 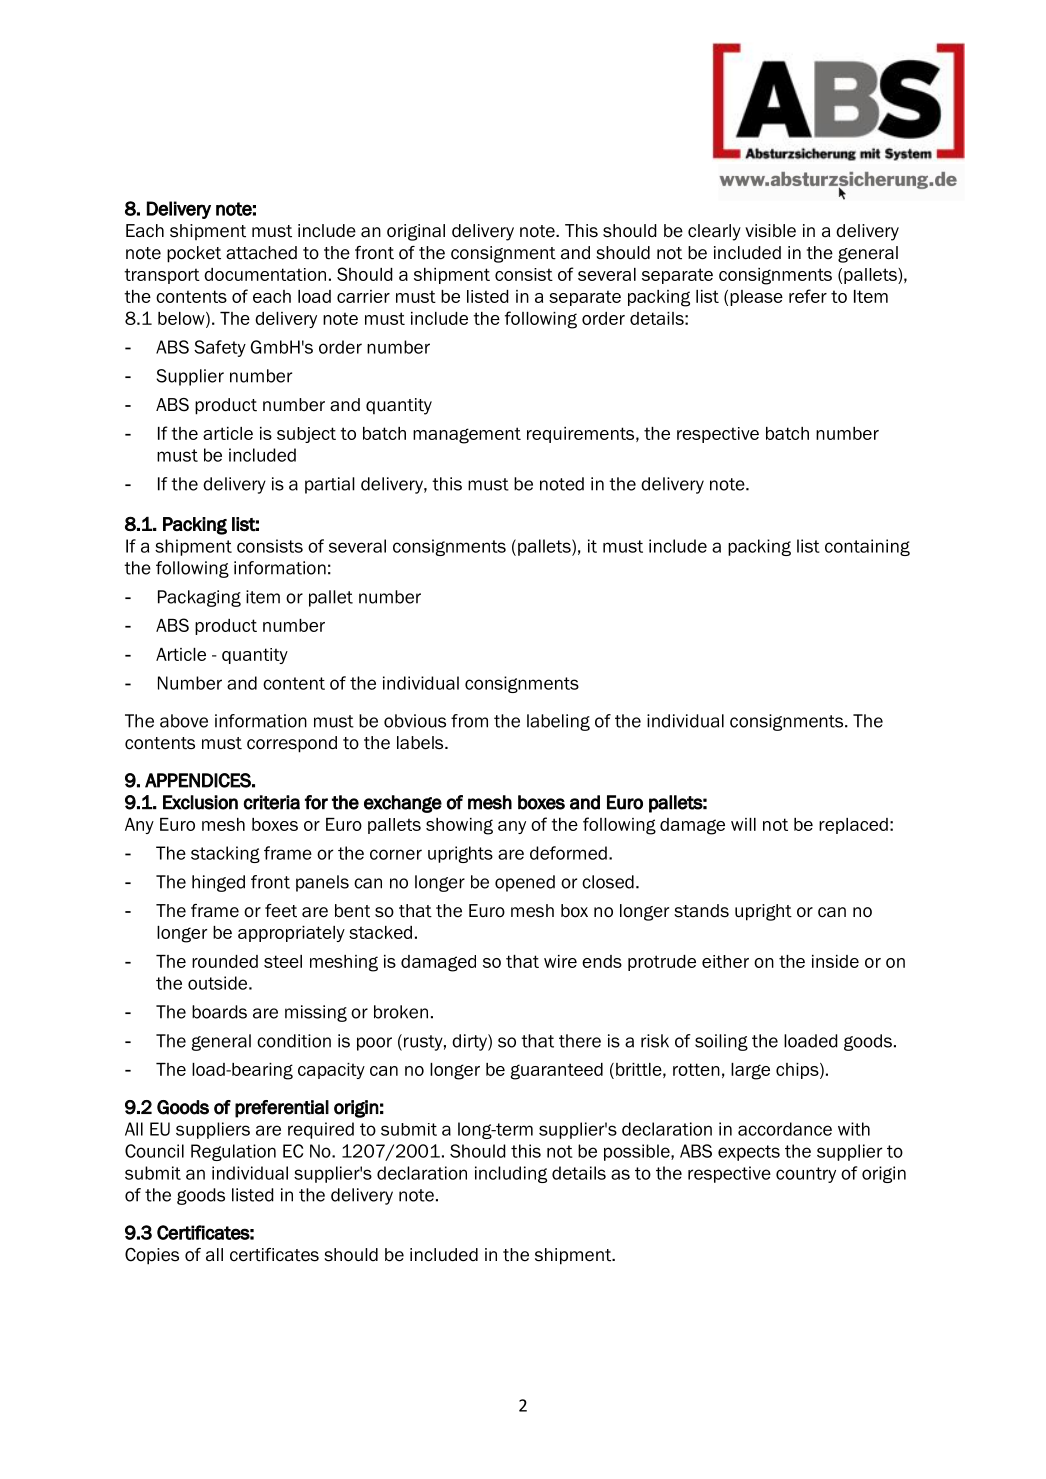 I want to click on containing, so click(x=867, y=547).
